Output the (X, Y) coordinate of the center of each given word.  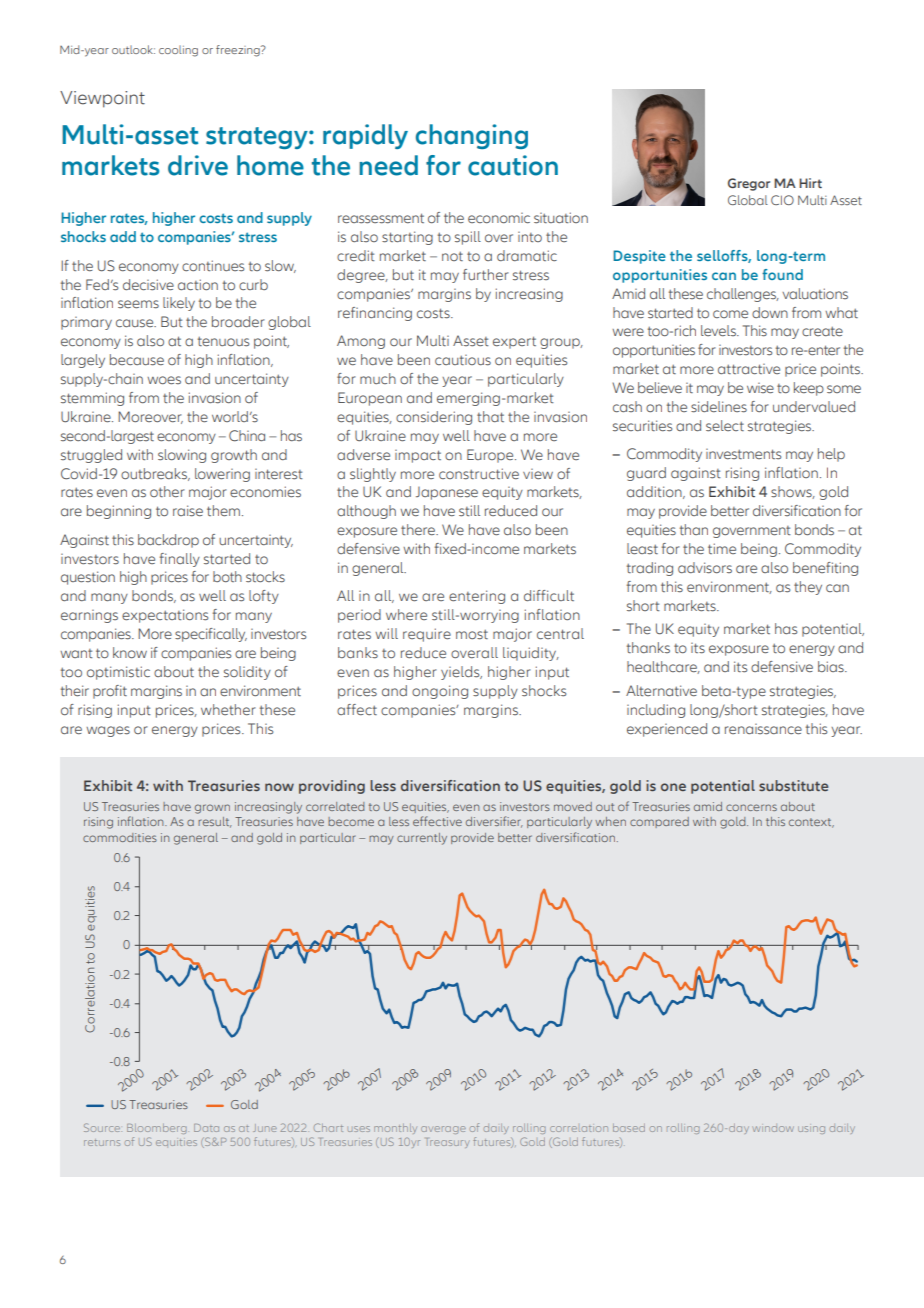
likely (179, 304)
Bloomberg (157, 1129)
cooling (178, 51)
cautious (463, 360)
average (443, 1130)
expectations (165, 616)
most (472, 635)
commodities (120, 837)
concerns (751, 807)
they (808, 588)
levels (719, 330)
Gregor (749, 184)
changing (472, 136)
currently (422, 839)
